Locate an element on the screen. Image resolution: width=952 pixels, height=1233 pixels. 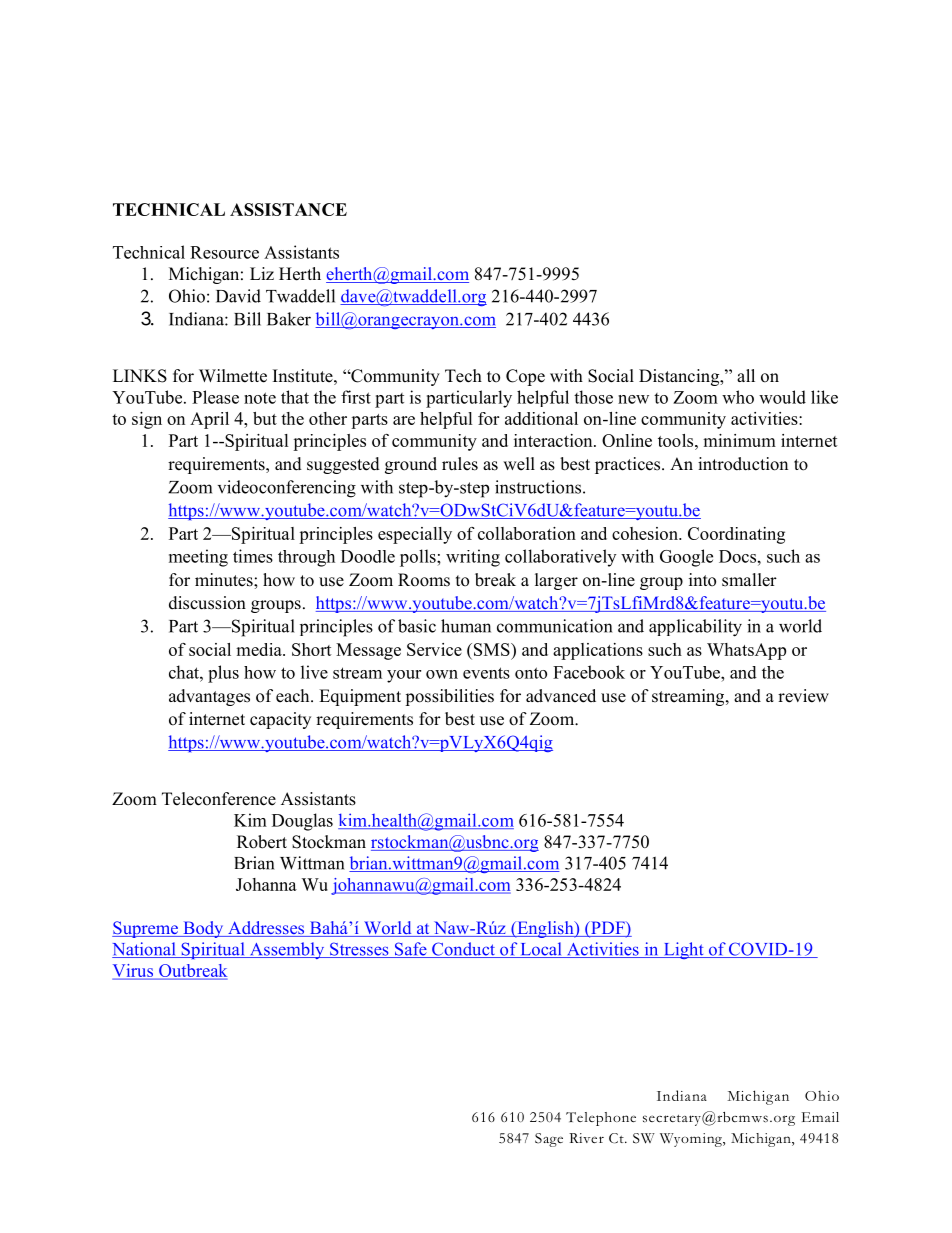
plus is located at coordinates (223, 674).
